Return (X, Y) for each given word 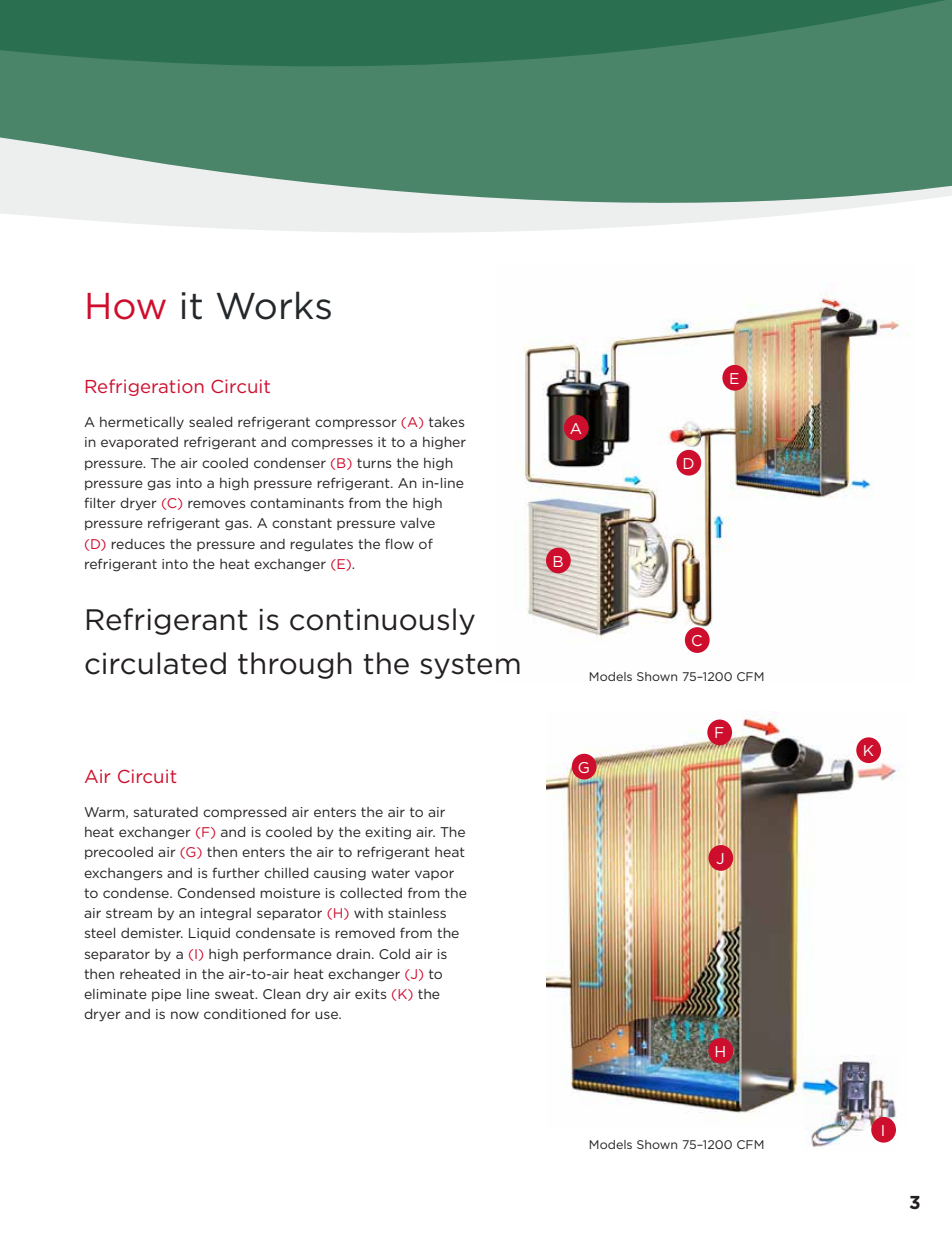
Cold (394, 954)
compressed (244, 813)
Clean (282, 994)
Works (274, 305)
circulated (155, 663)
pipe (166, 995)
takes (446, 422)
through (295, 665)
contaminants (297, 503)
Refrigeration (145, 387)
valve (417, 523)
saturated (166, 812)
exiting (388, 833)
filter (100, 502)
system (470, 666)
